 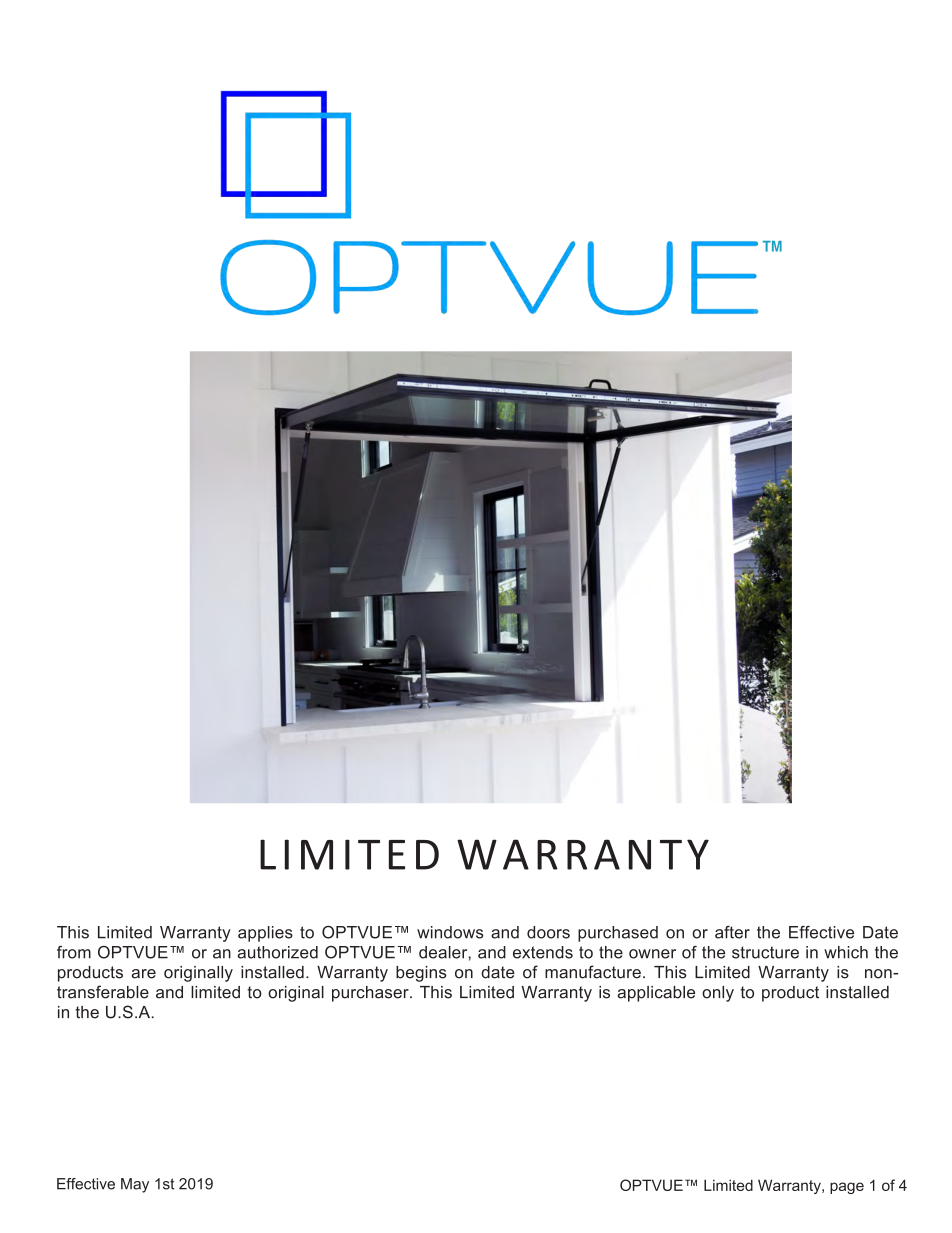 I want to click on page, so click(x=847, y=1188).
